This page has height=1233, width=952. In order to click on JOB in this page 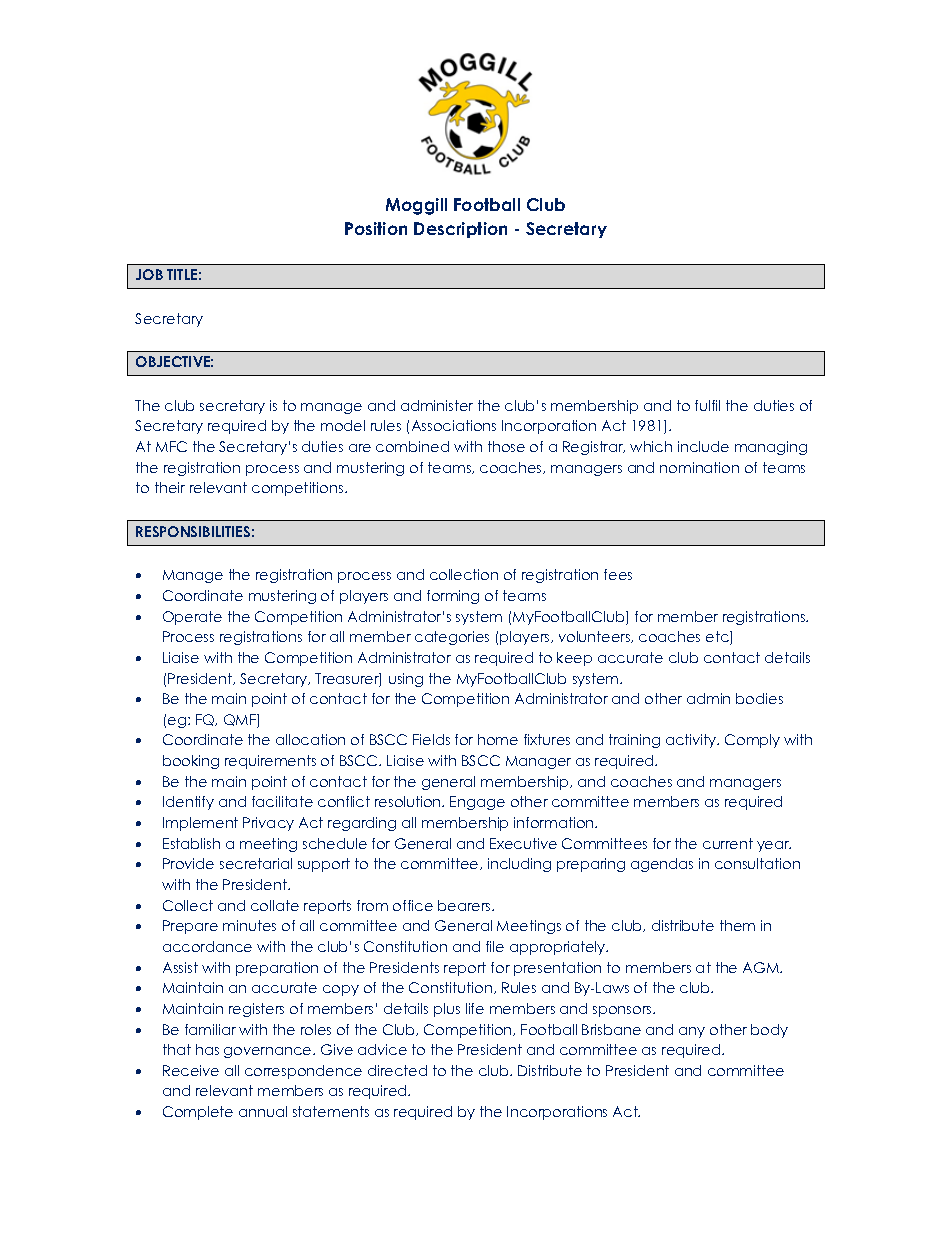, I will do `click(149, 274)`.
